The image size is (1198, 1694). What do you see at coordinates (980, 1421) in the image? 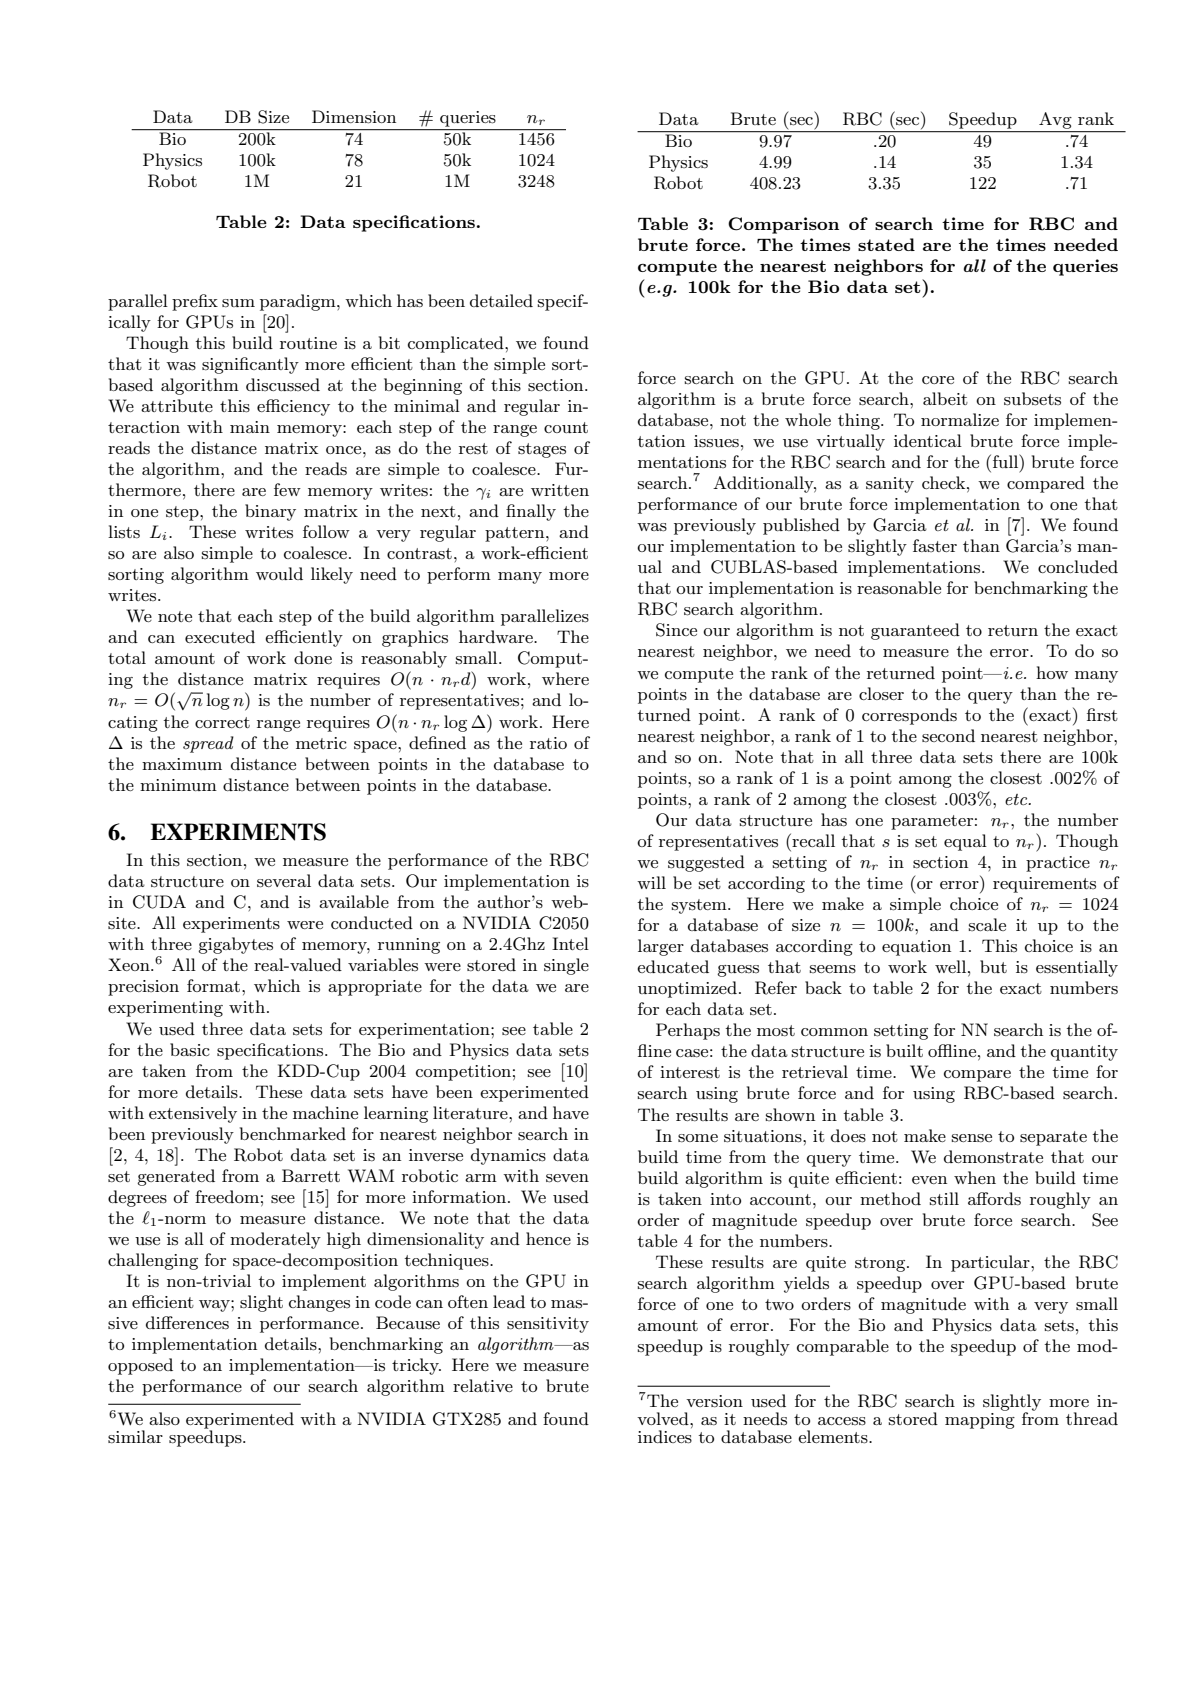
I see `mapping` at bounding box center [980, 1421].
